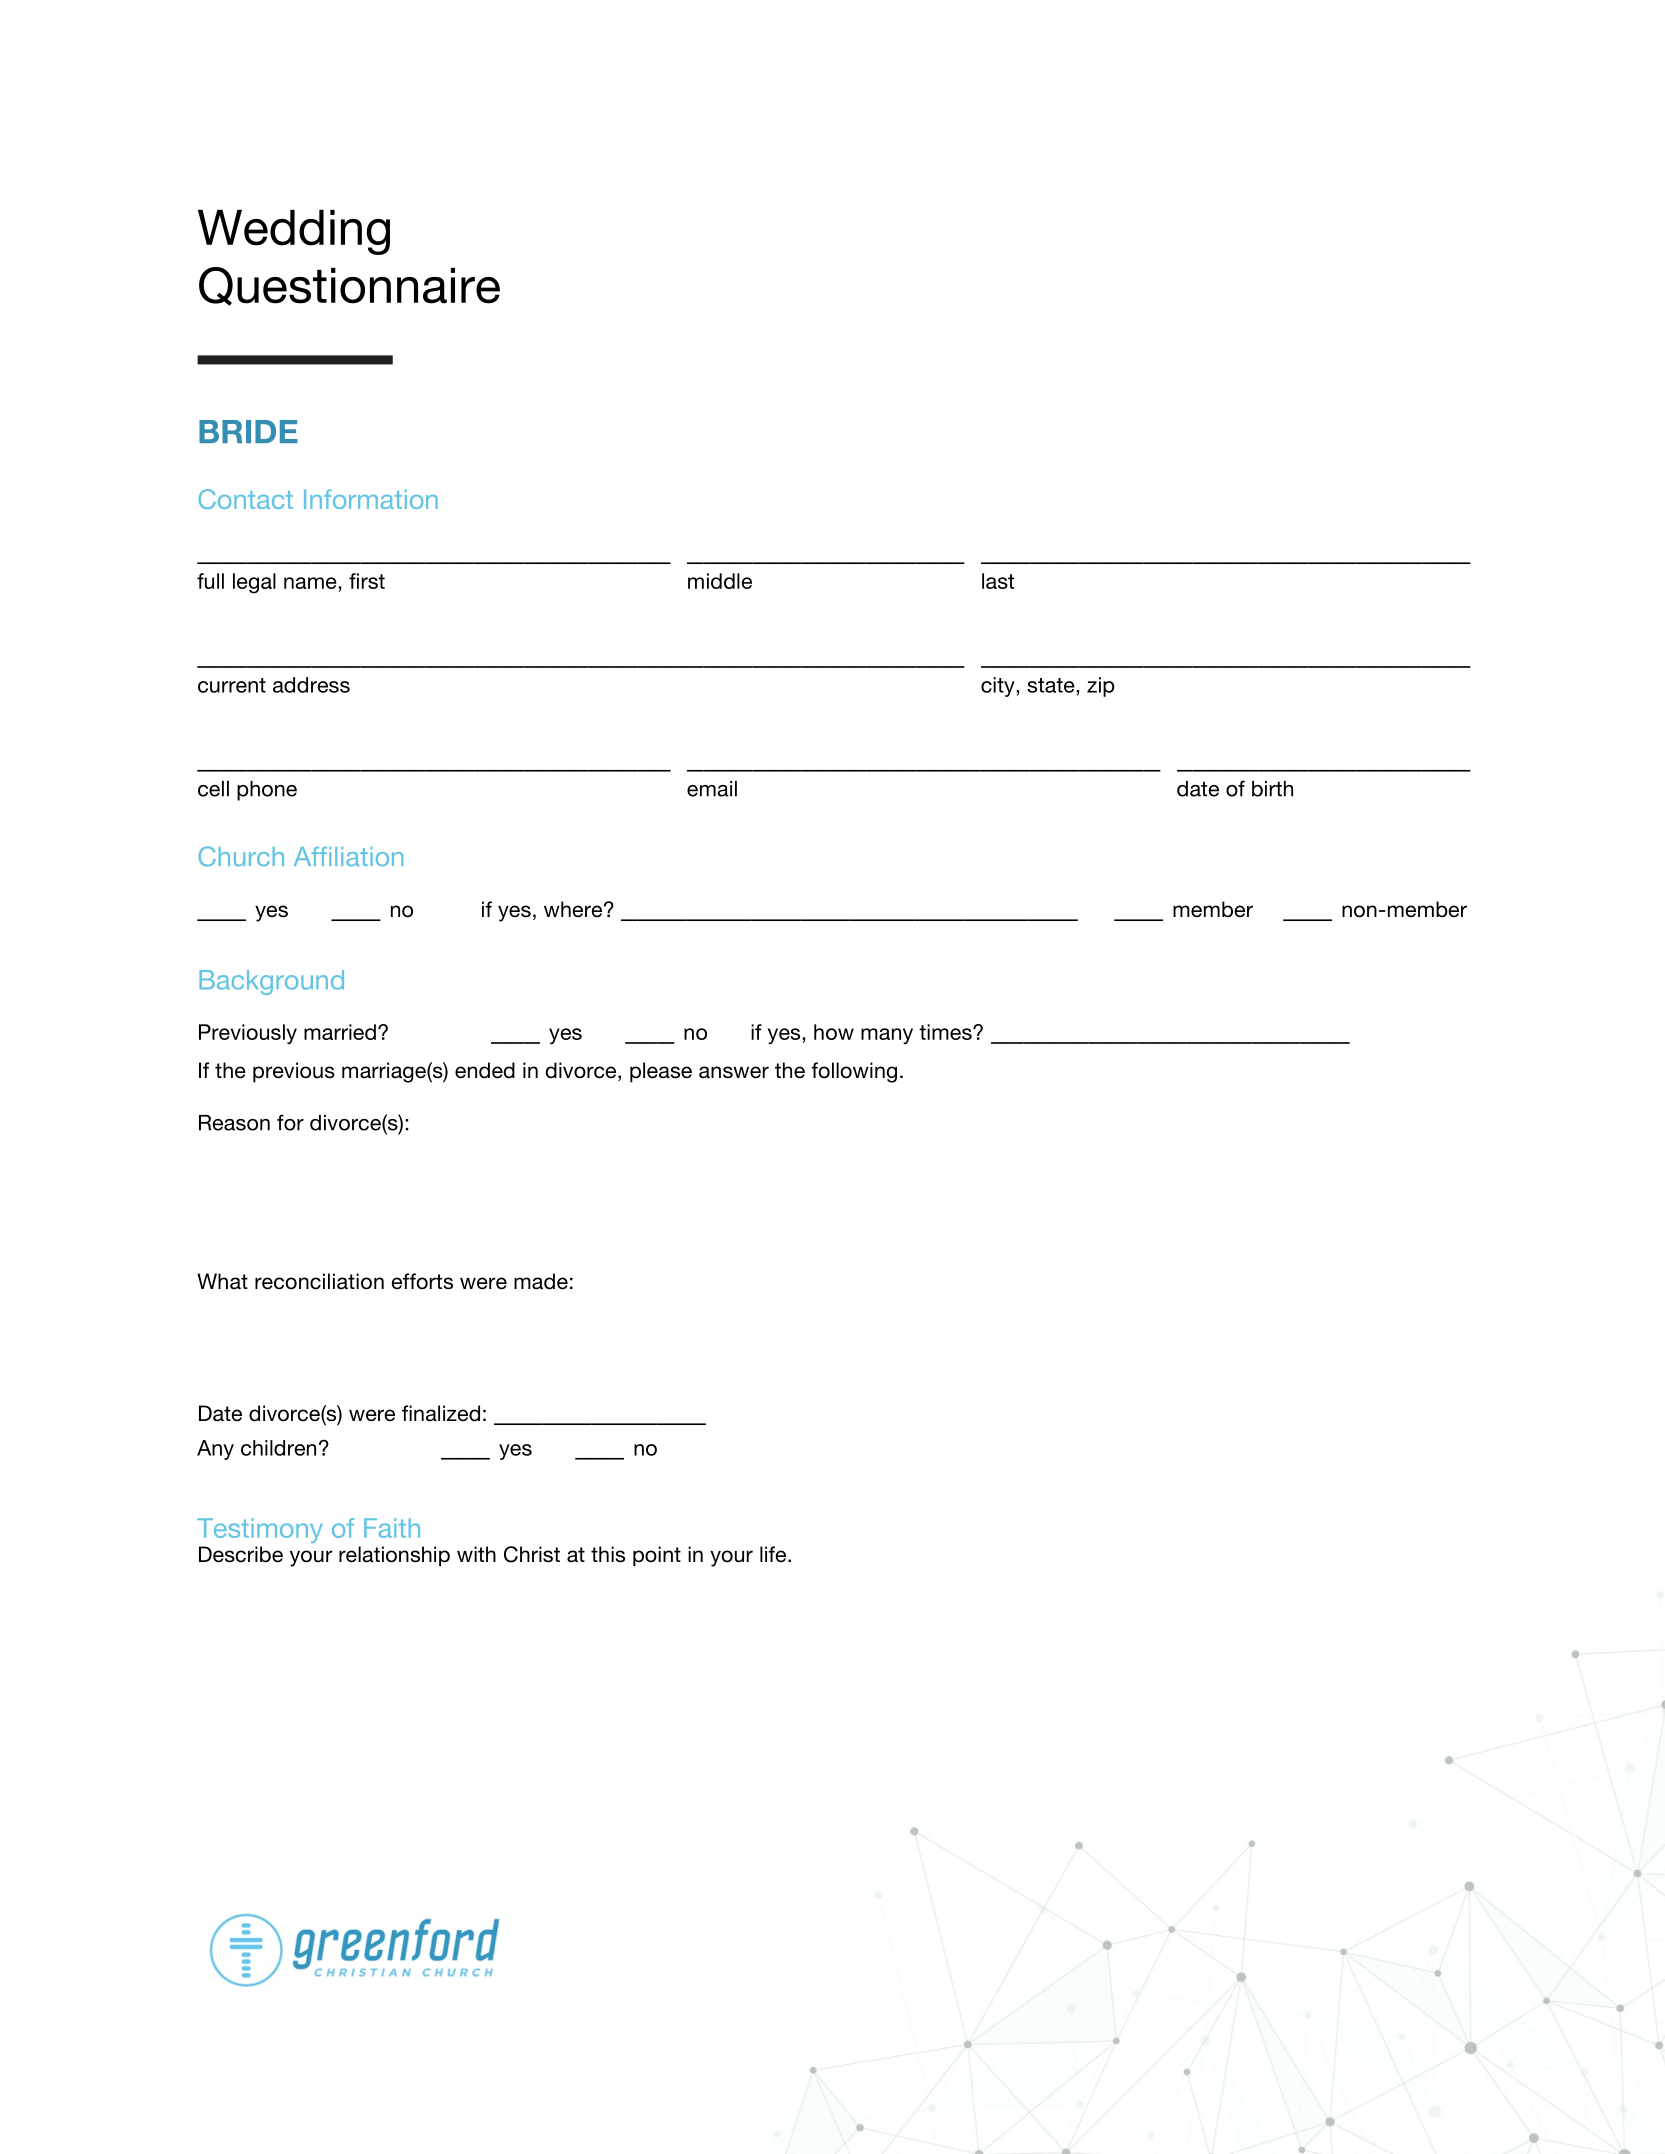 This document has height=2154, width=1665. I want to click on name, so click(311, 583).
